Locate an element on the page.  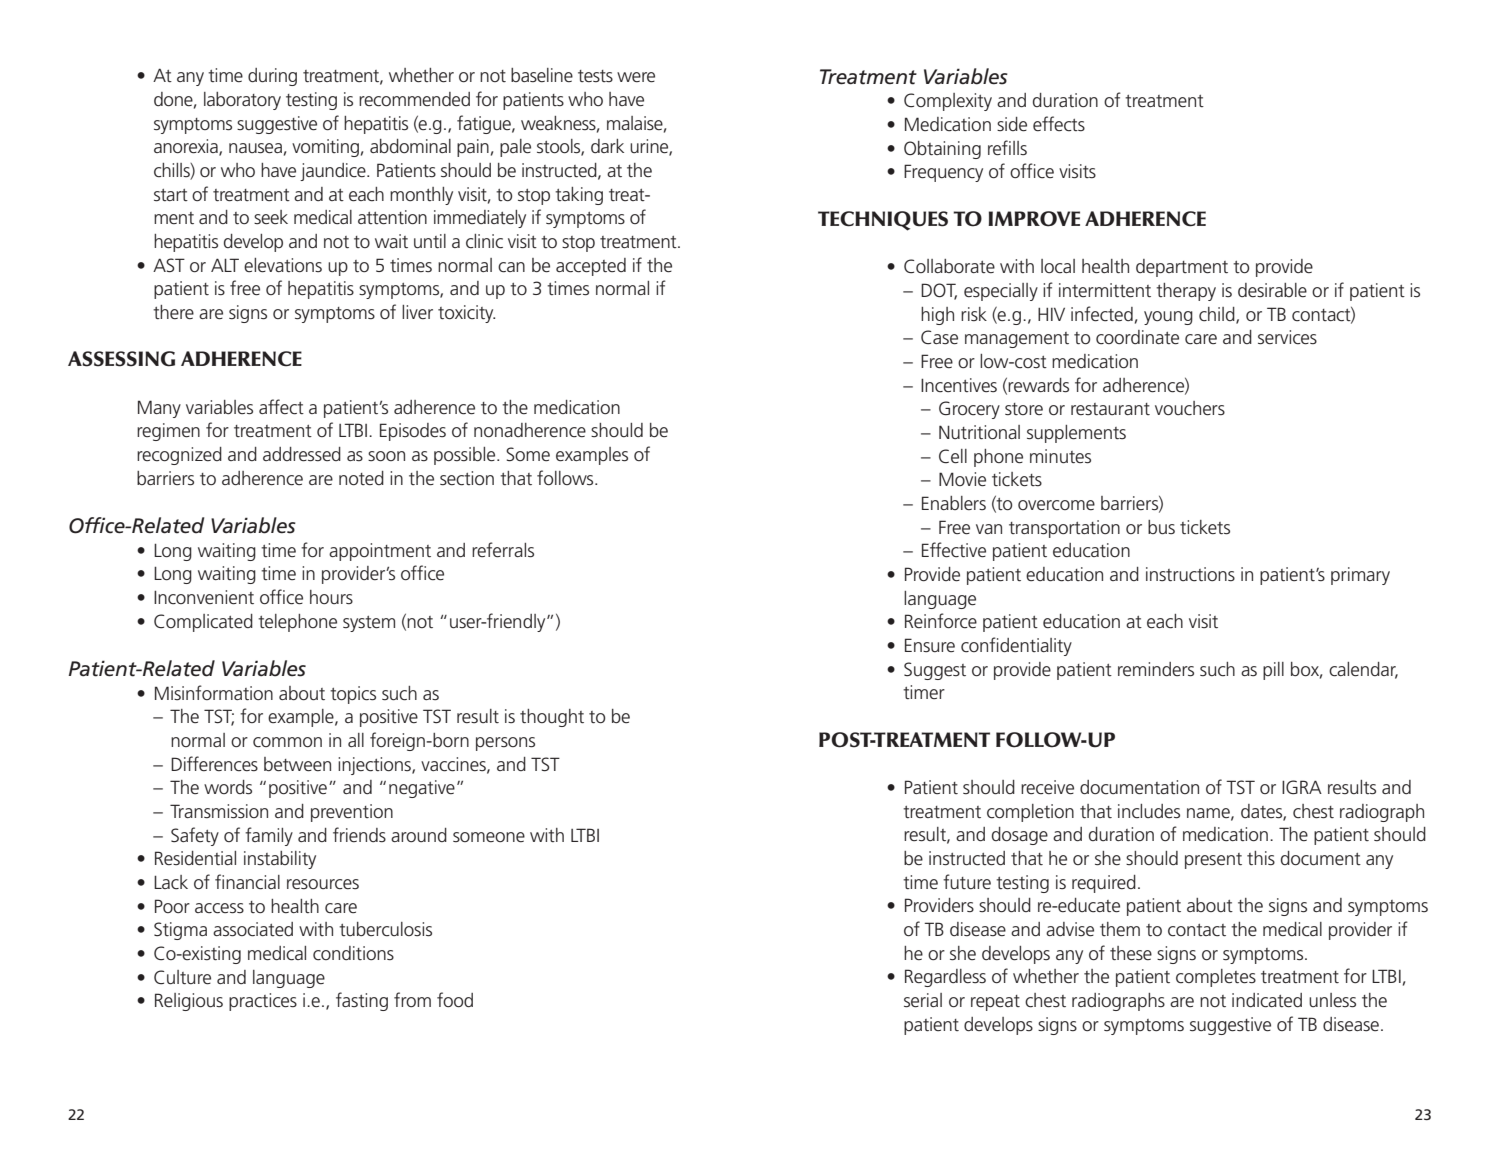
laboratory is located at coordinates (242, 101).
